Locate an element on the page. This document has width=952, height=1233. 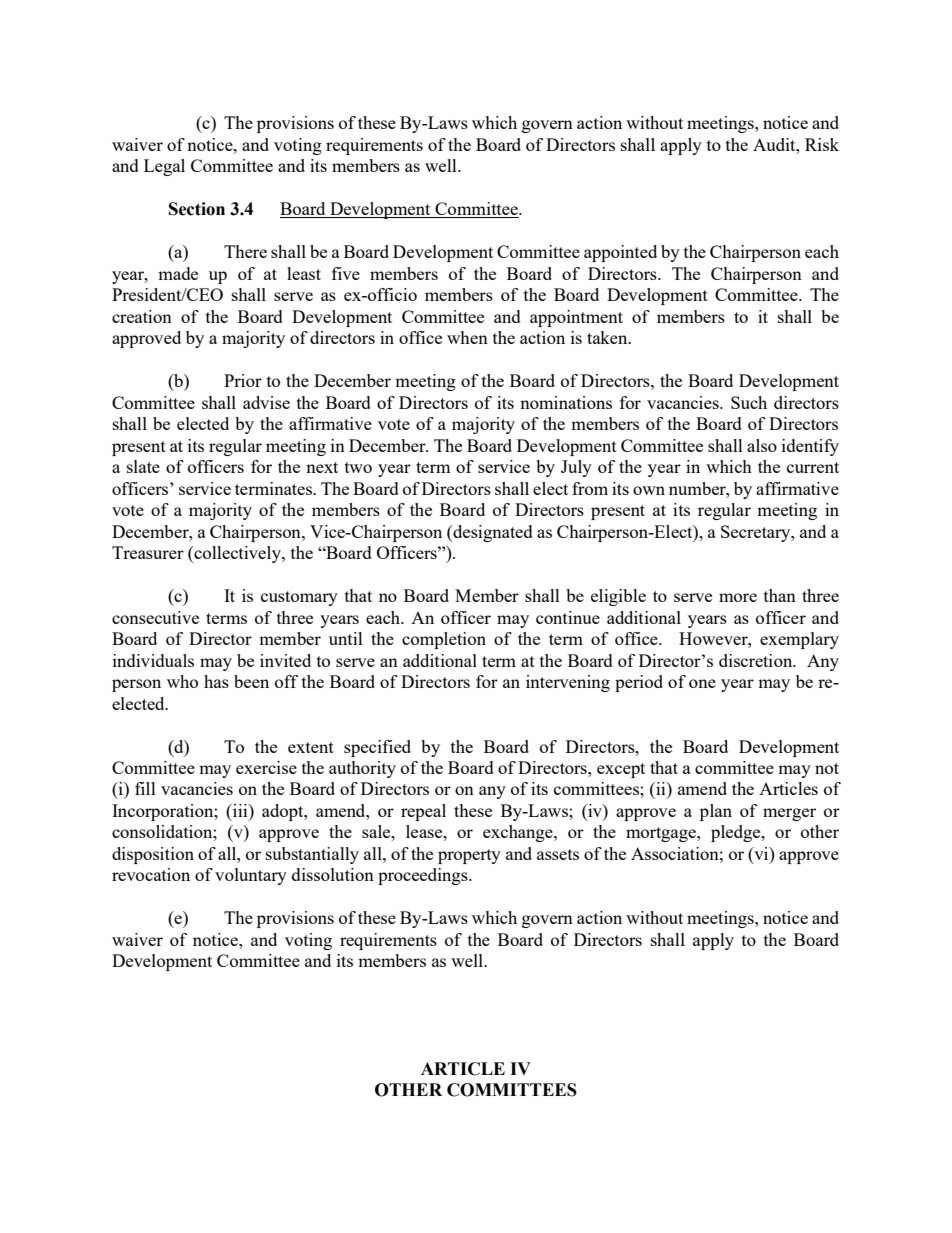
voluntary is located at coordinates (251, 876).
